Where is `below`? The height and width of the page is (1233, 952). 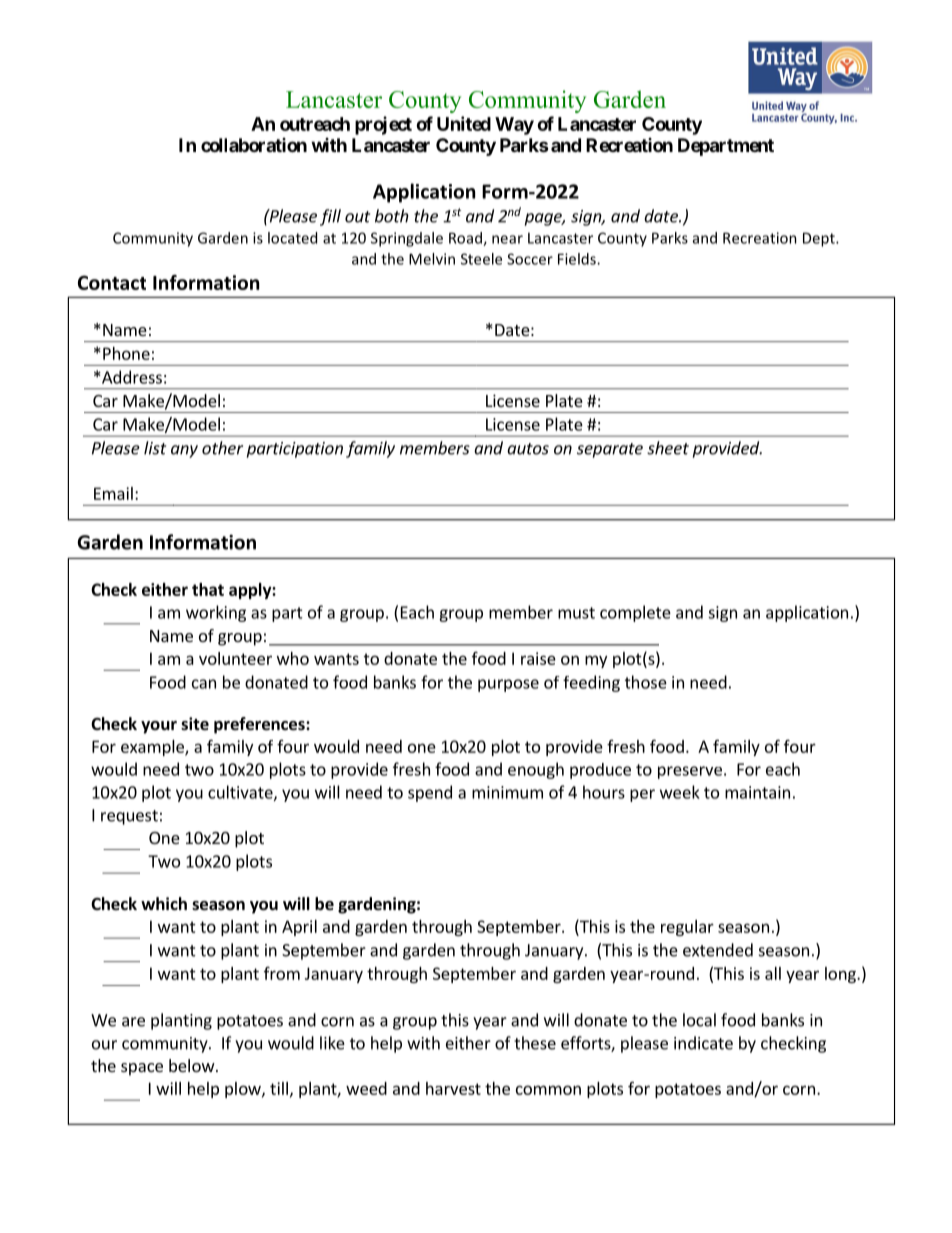
below is located at coordinates (192, 1065).
